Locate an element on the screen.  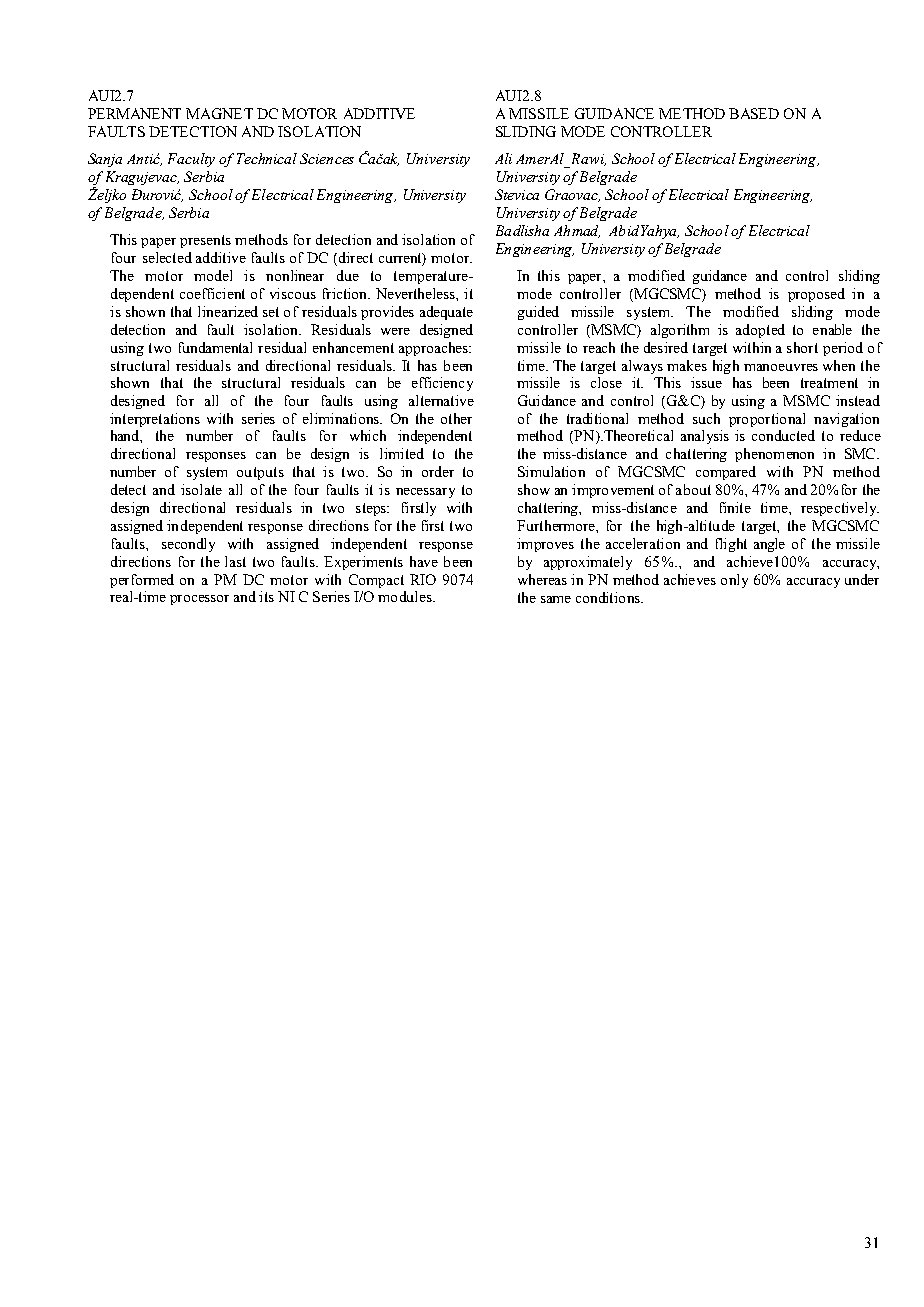
manoeuvres is located at coordinates (781, 367).
